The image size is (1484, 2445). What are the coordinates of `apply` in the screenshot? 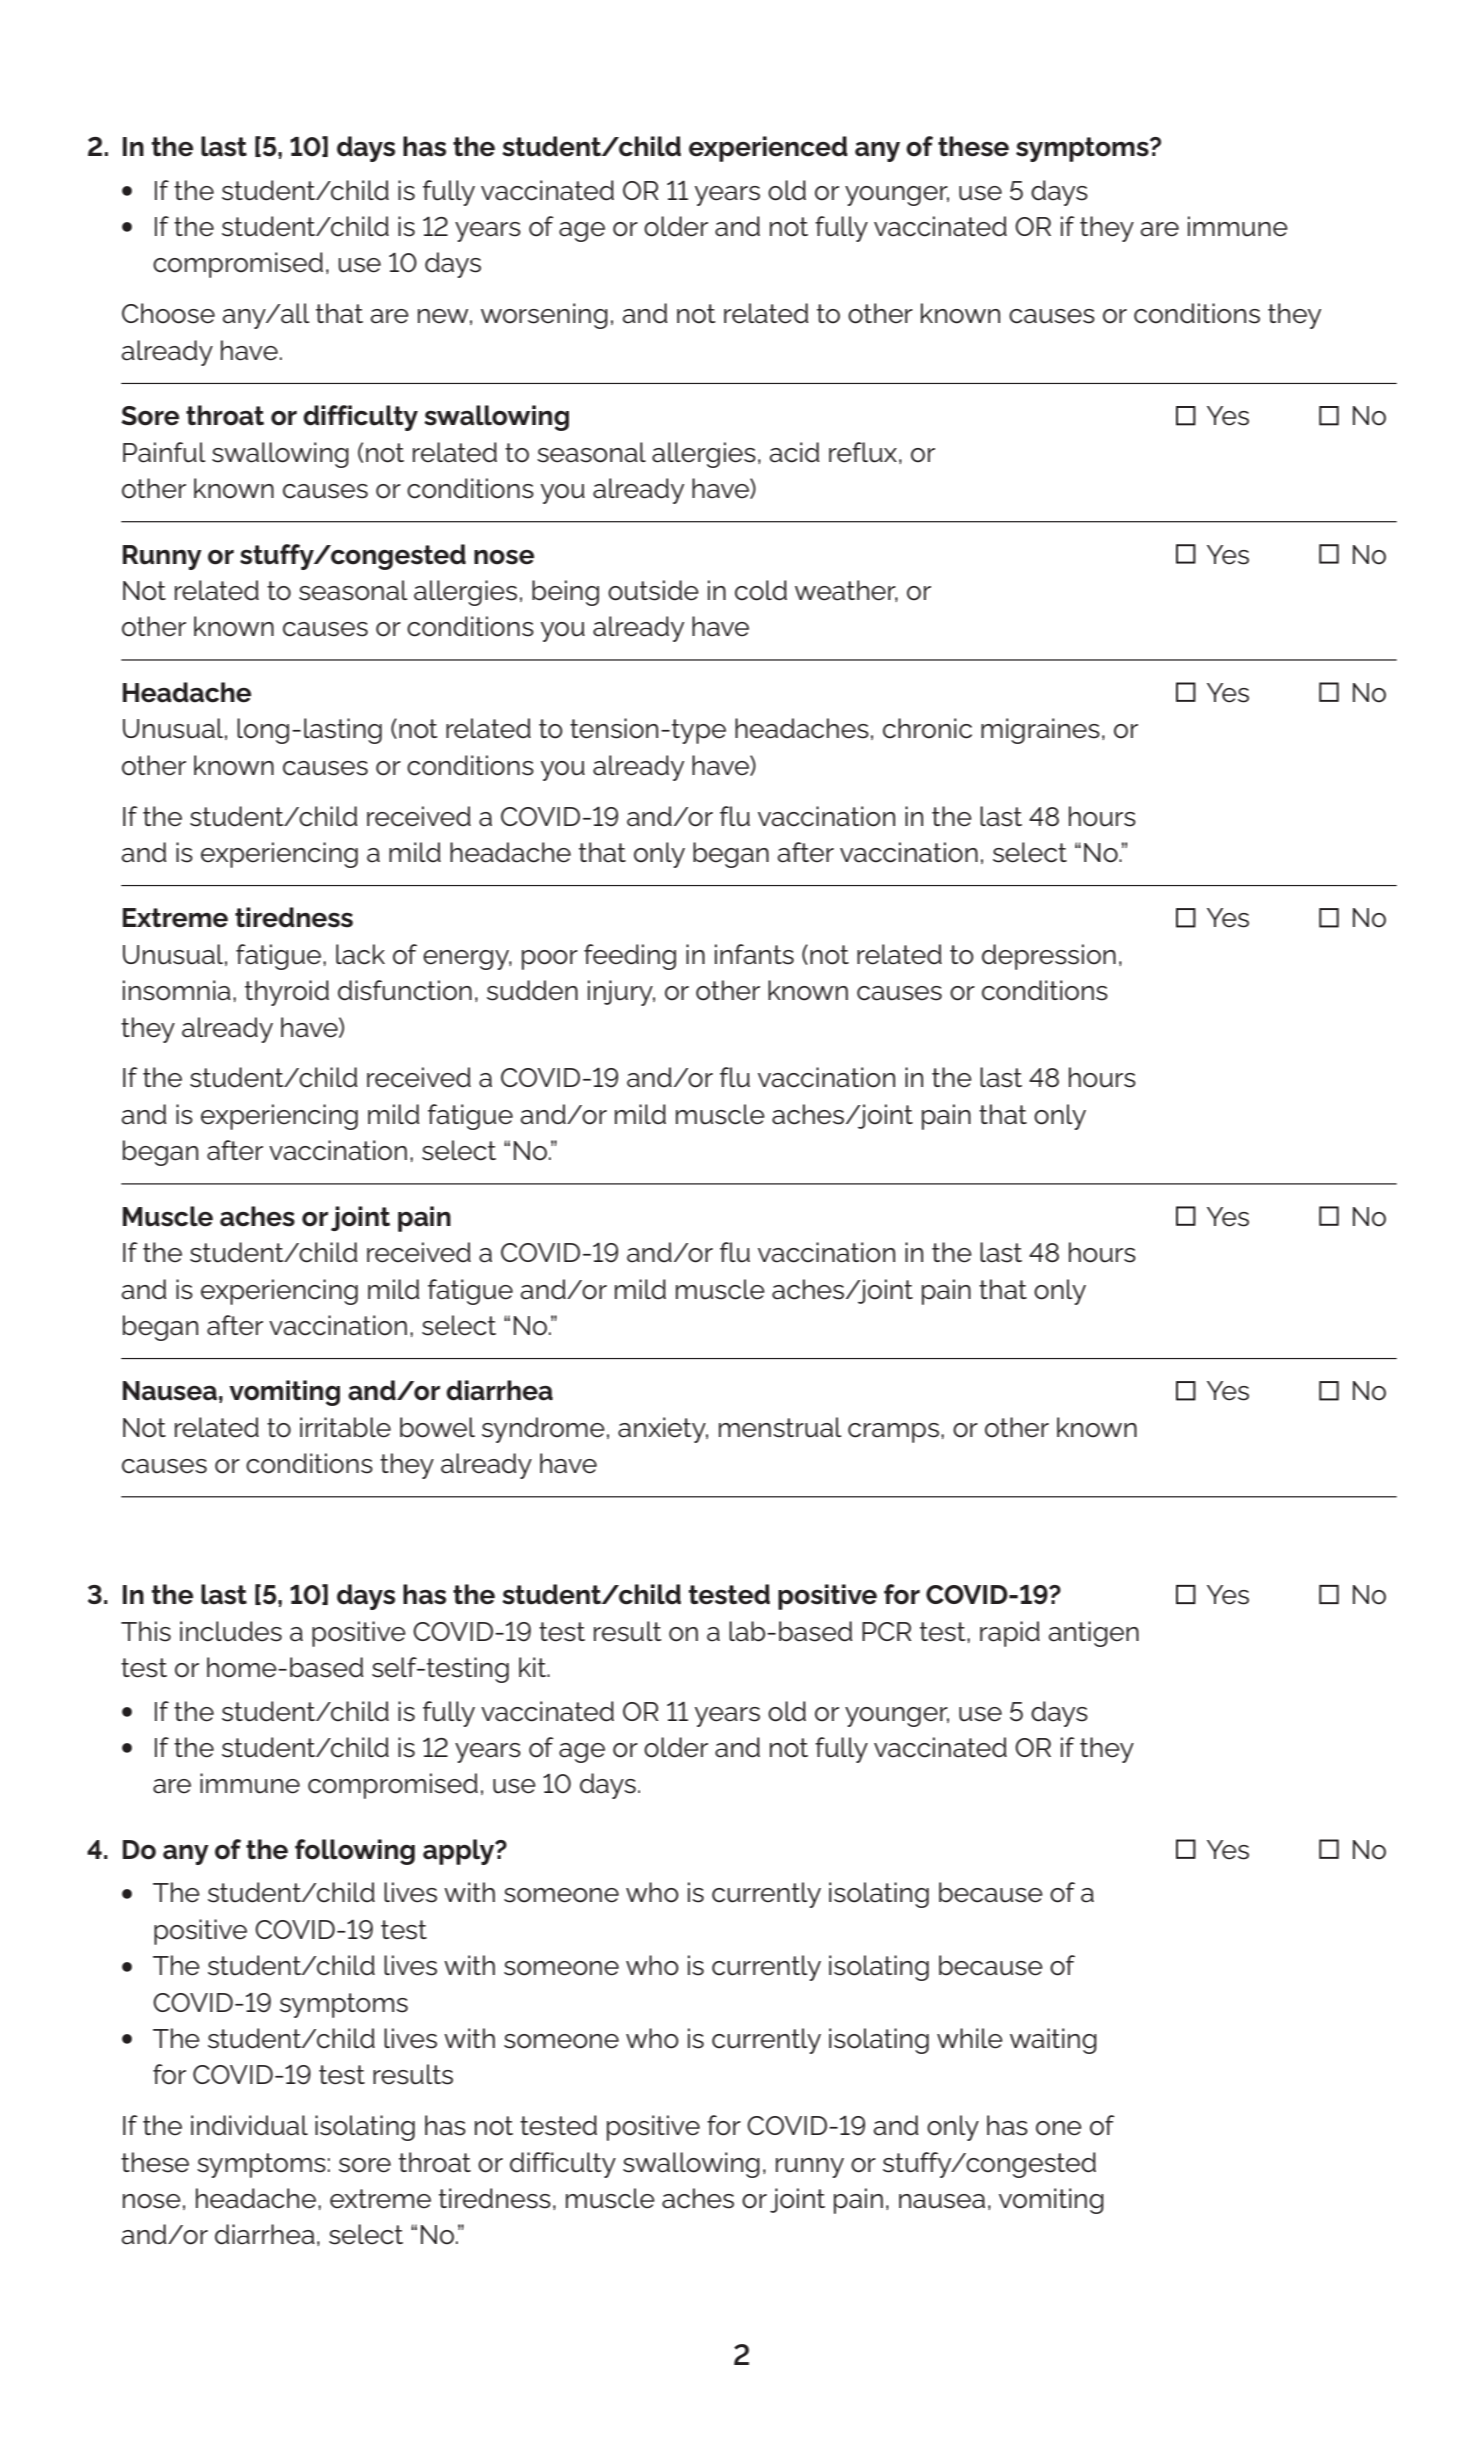 It's located at (460, 1852).
